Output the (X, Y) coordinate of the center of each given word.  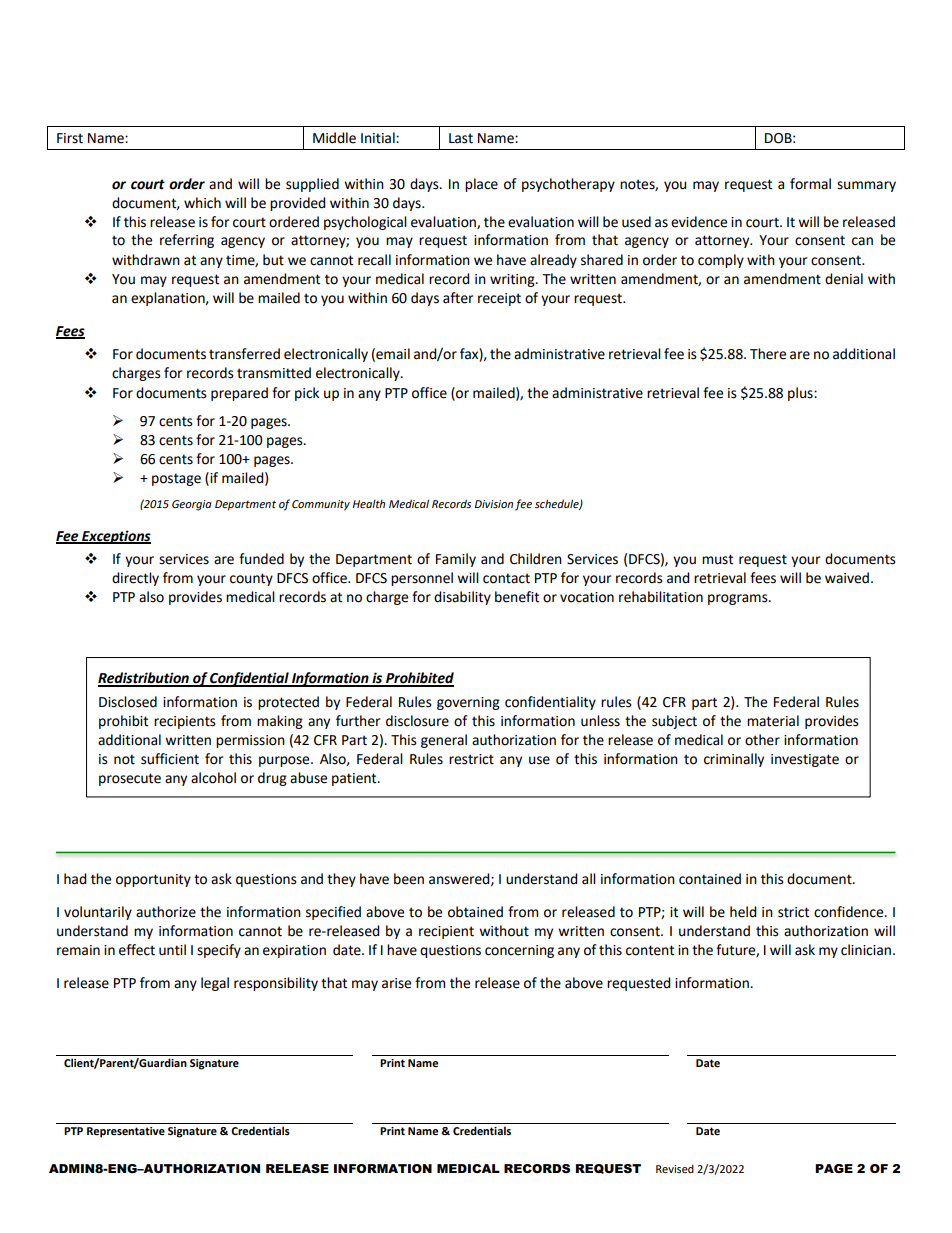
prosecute (130, 779)
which (202, 203)
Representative (126, 1132)
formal (810, 184)
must (717, 559)
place (481, 185)
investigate (805, 760)
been (409, 879)
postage (176, 479)
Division (494, 504)
